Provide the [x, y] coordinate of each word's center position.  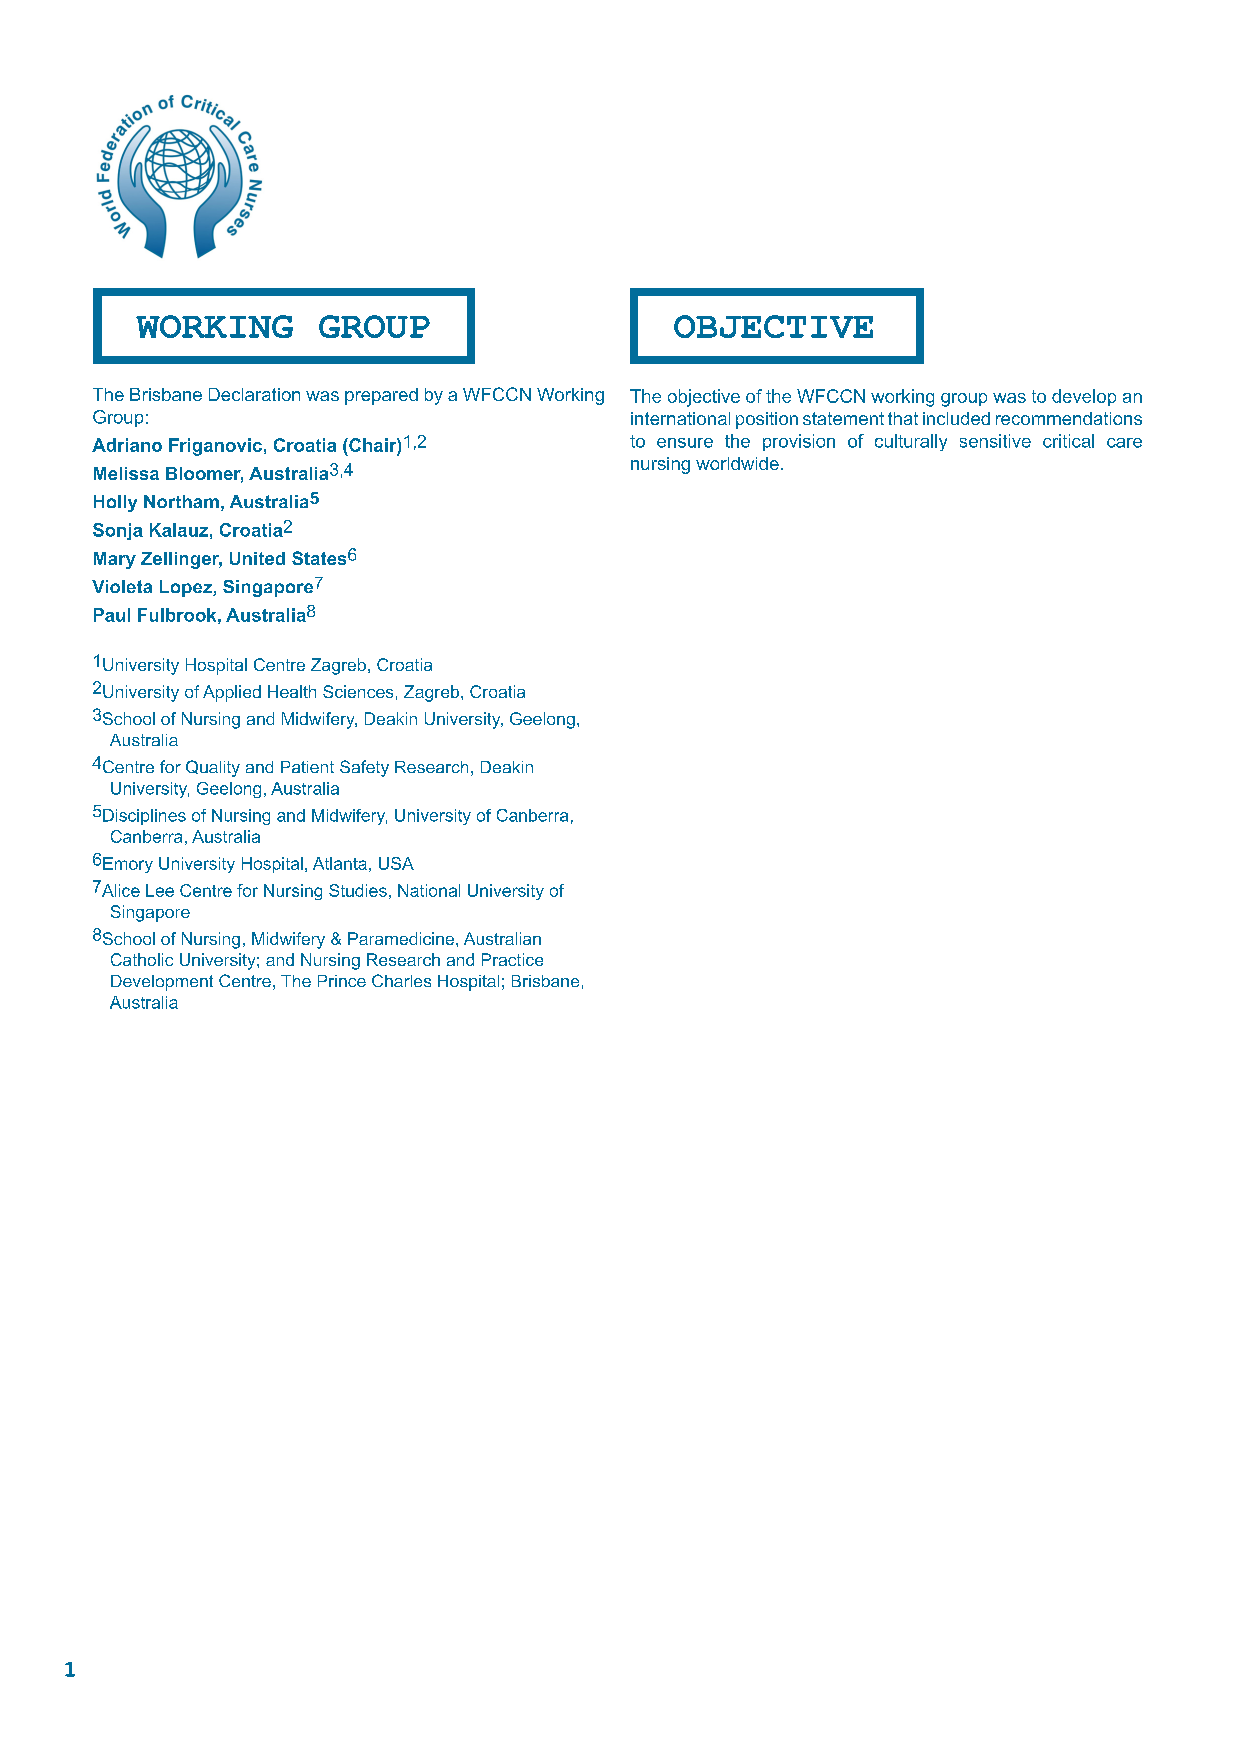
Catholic [142, 959]
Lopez [187, 588]
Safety [364, 768]
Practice [512, 959]
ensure [685, 443]
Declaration [254, 394]
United [257, 558]
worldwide [737, 463]
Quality [213, 768]
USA [396, 863]
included [956, 418]
